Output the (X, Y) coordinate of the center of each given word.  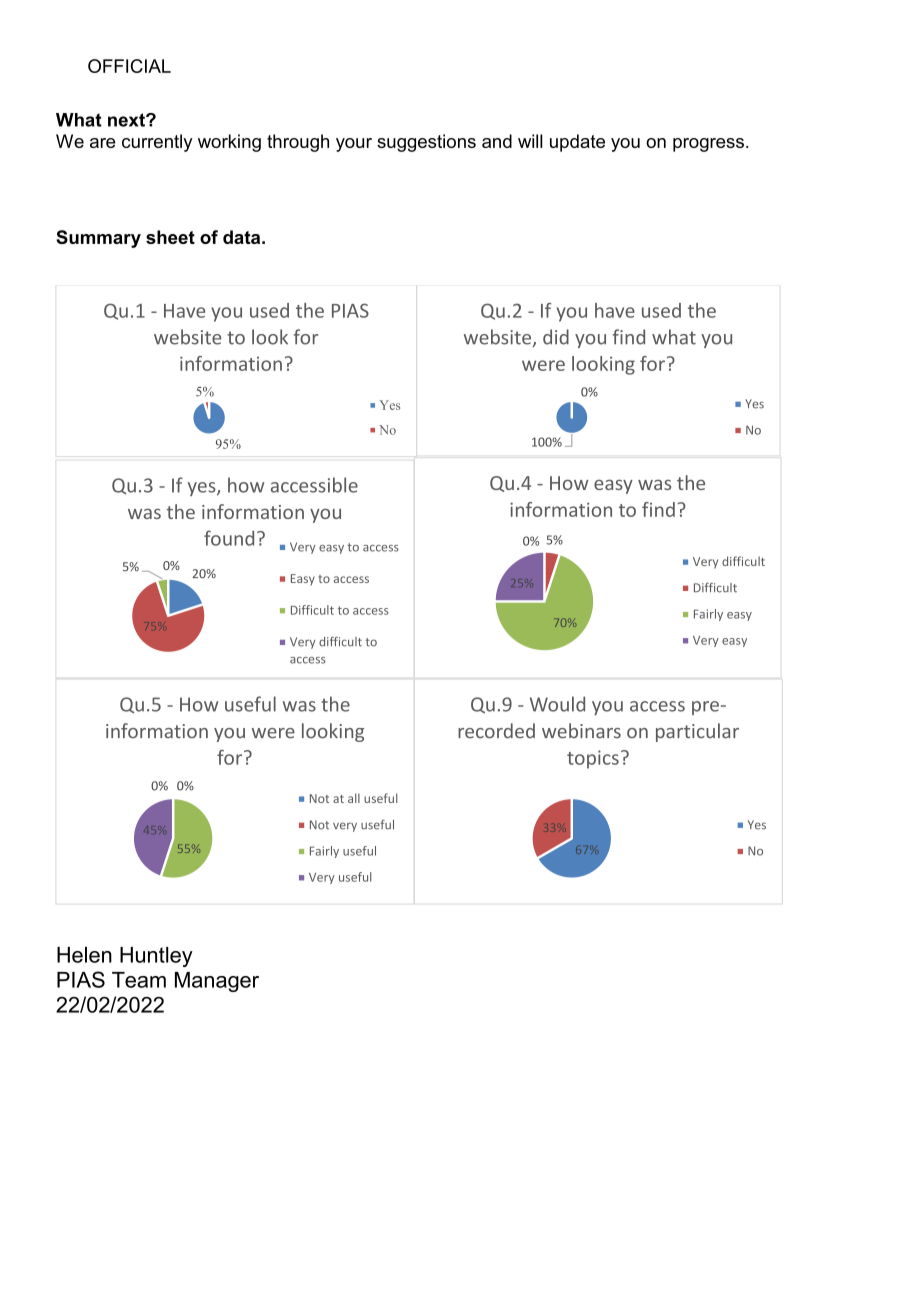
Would (557, 704)
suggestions (426, 143)
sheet (170, 237)
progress (708, 145)
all (354, 798)
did (556, 337)
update (577, 143)
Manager (217, 982)
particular (697, 732)
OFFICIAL (129, 66)
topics (593, 759)
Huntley (156, 957)
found (229, 538)
